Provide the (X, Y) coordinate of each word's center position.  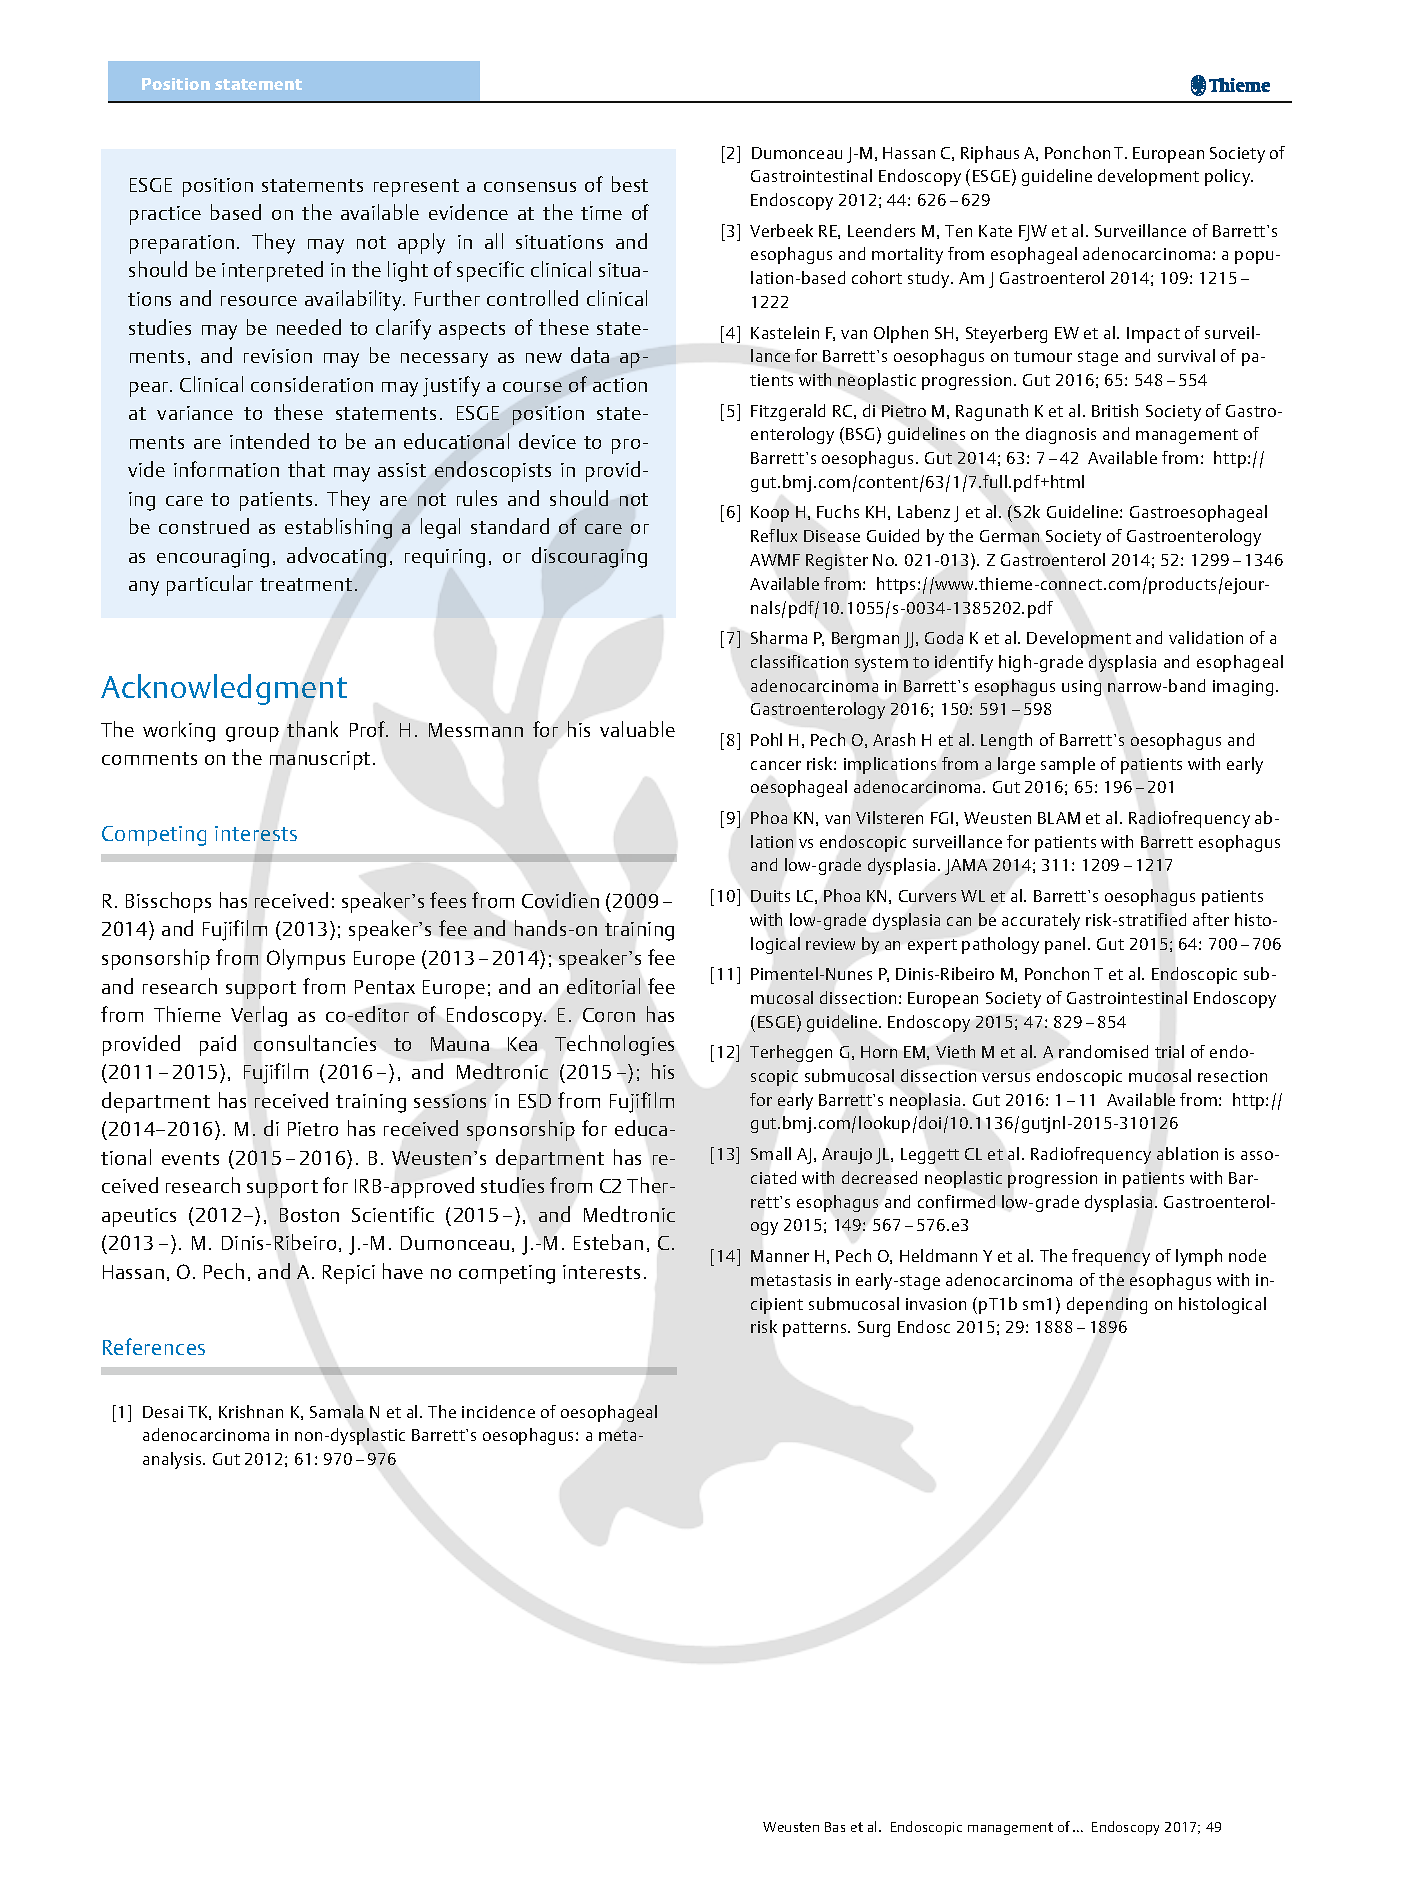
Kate (995, 231)
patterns (816, 1329)
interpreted (272, 271)
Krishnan (251, 1411)
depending (1107, 1305)
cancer (776, 765)
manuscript (320, 760)
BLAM (1059, 818)
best (630, 184)
